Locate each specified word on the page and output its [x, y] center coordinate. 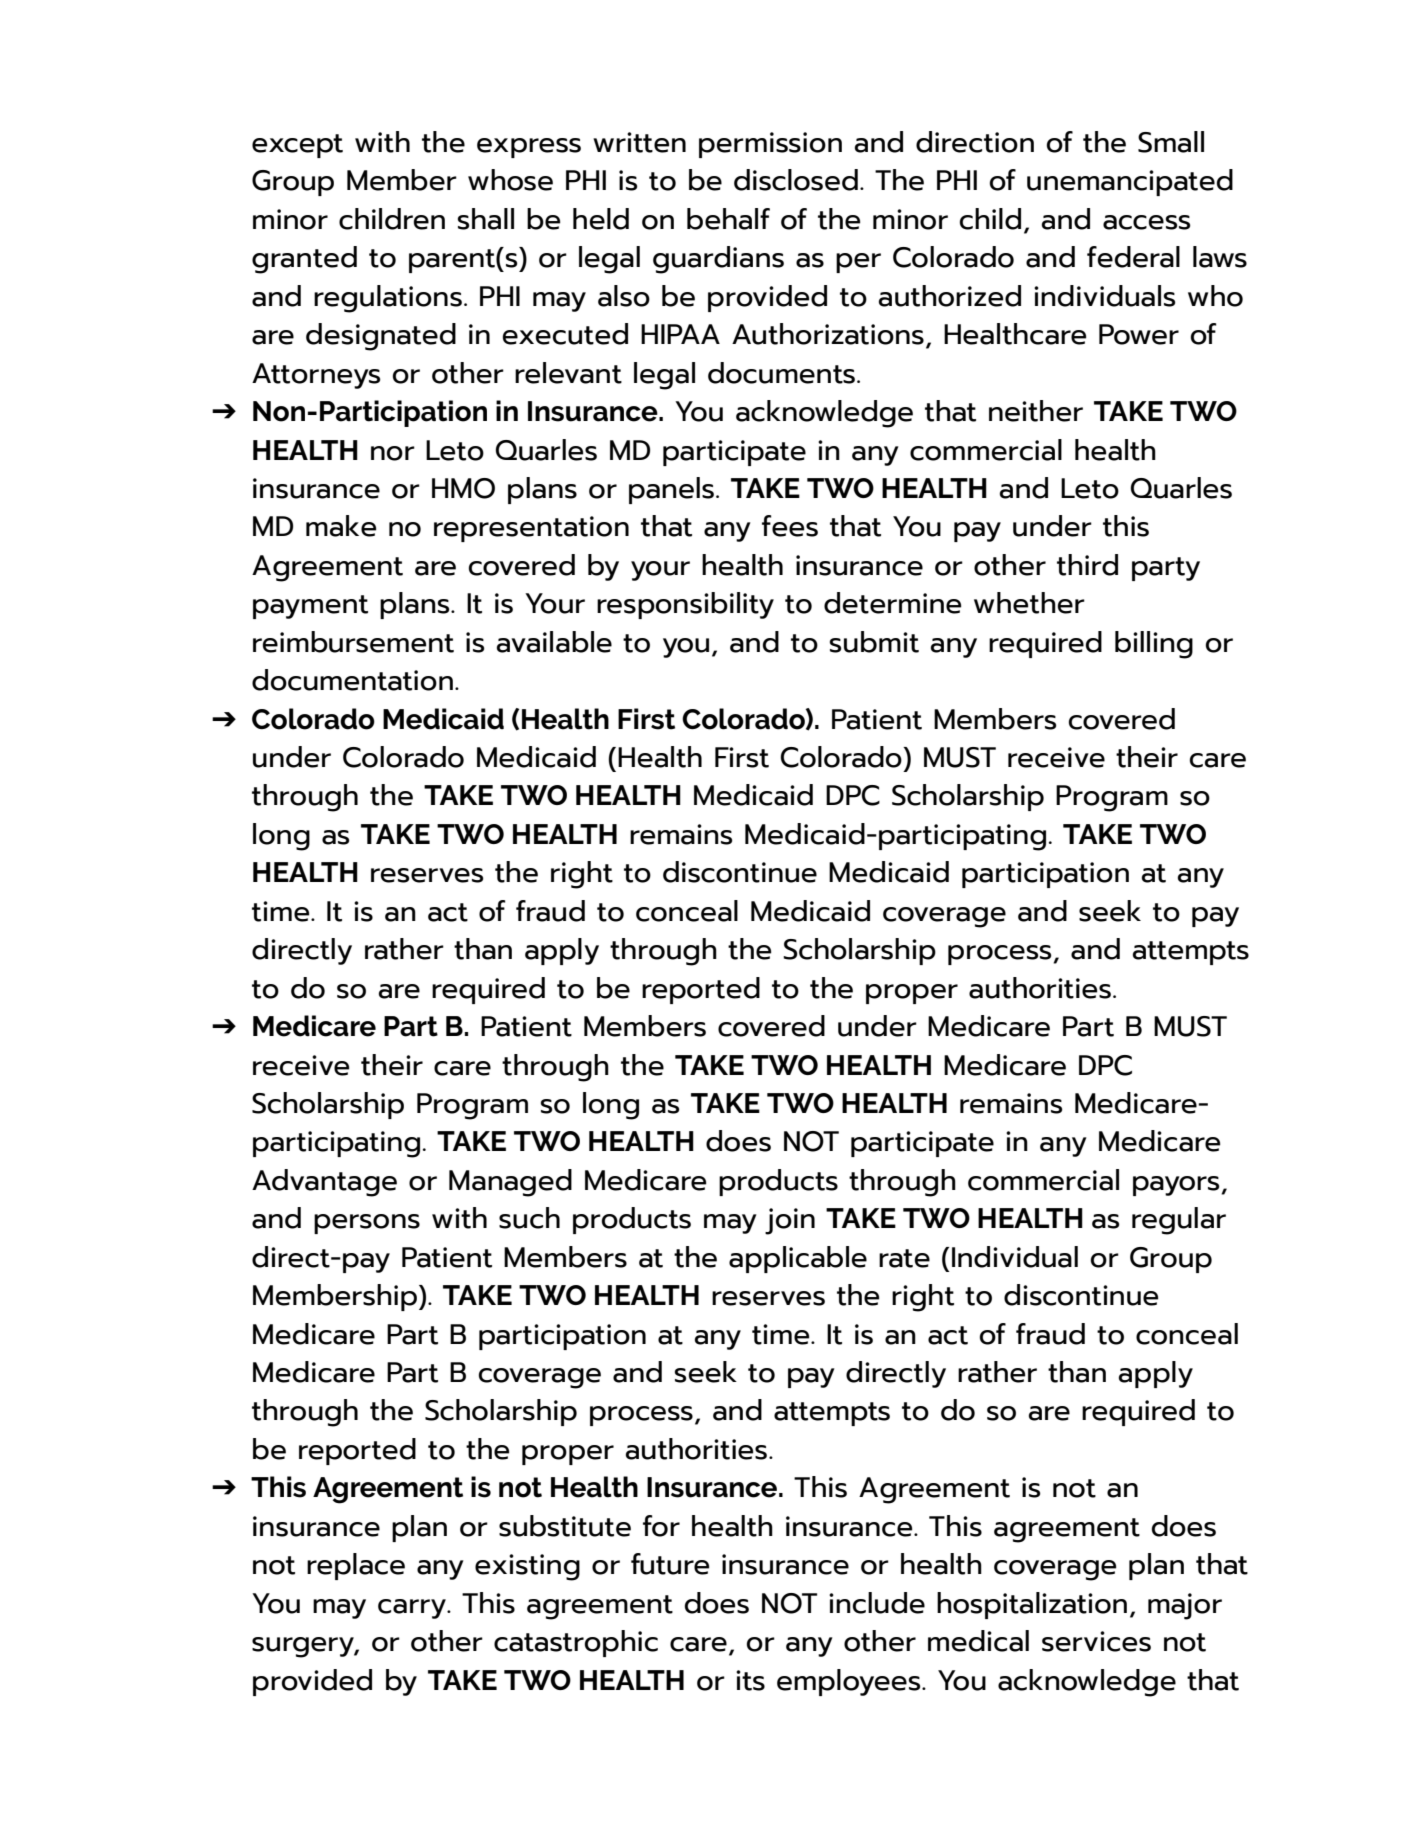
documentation [352, 680]
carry [413, 1609]
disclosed [796, 180]
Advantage [324, 1183]
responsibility [685, 605]
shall [486, 219]
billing [1154, 645]
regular [1179, 1221]
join [790, 1221]
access [1147, 222]
